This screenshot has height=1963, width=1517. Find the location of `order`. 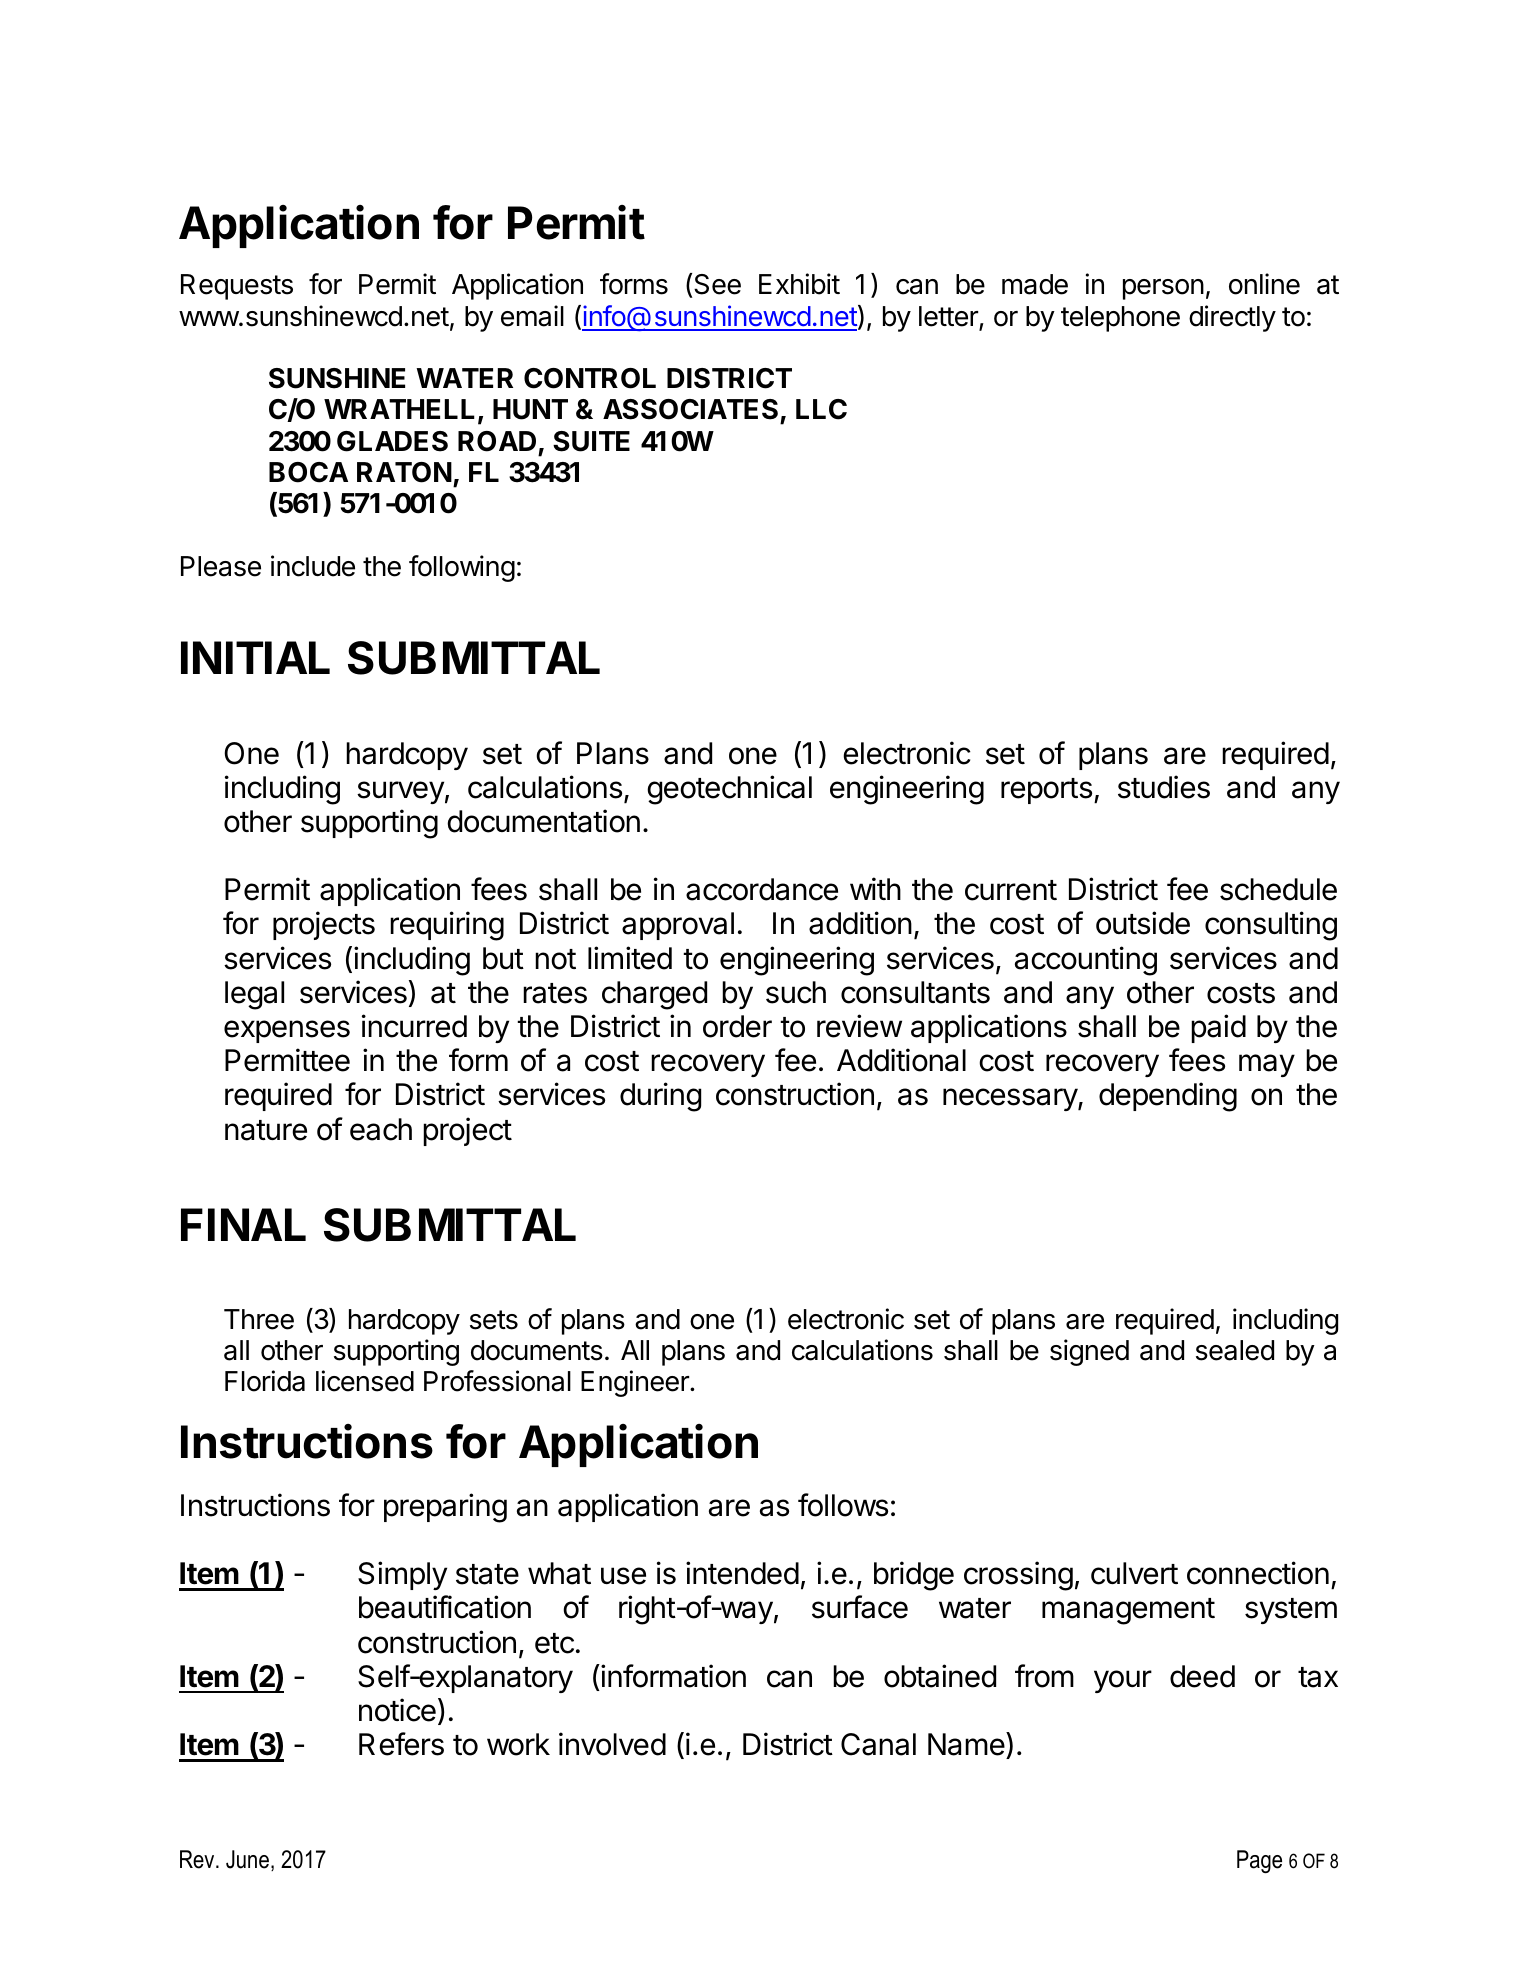

order is located at coordinates (737, 1026).
